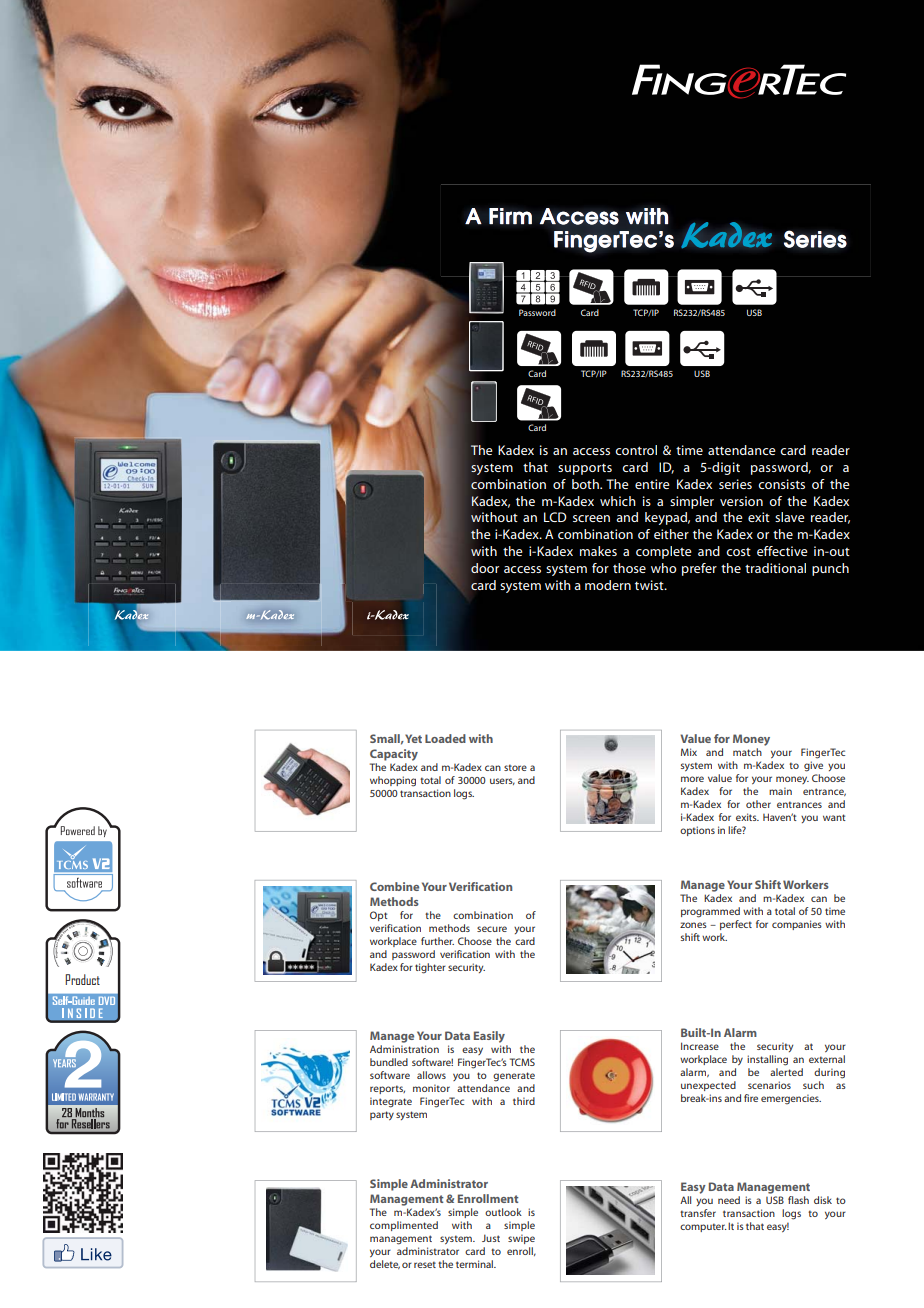 This image has height=1308, width=924. What do you see at coordinates (741, 501) in the image?
I see `version` at bounding box center [741, 501].
